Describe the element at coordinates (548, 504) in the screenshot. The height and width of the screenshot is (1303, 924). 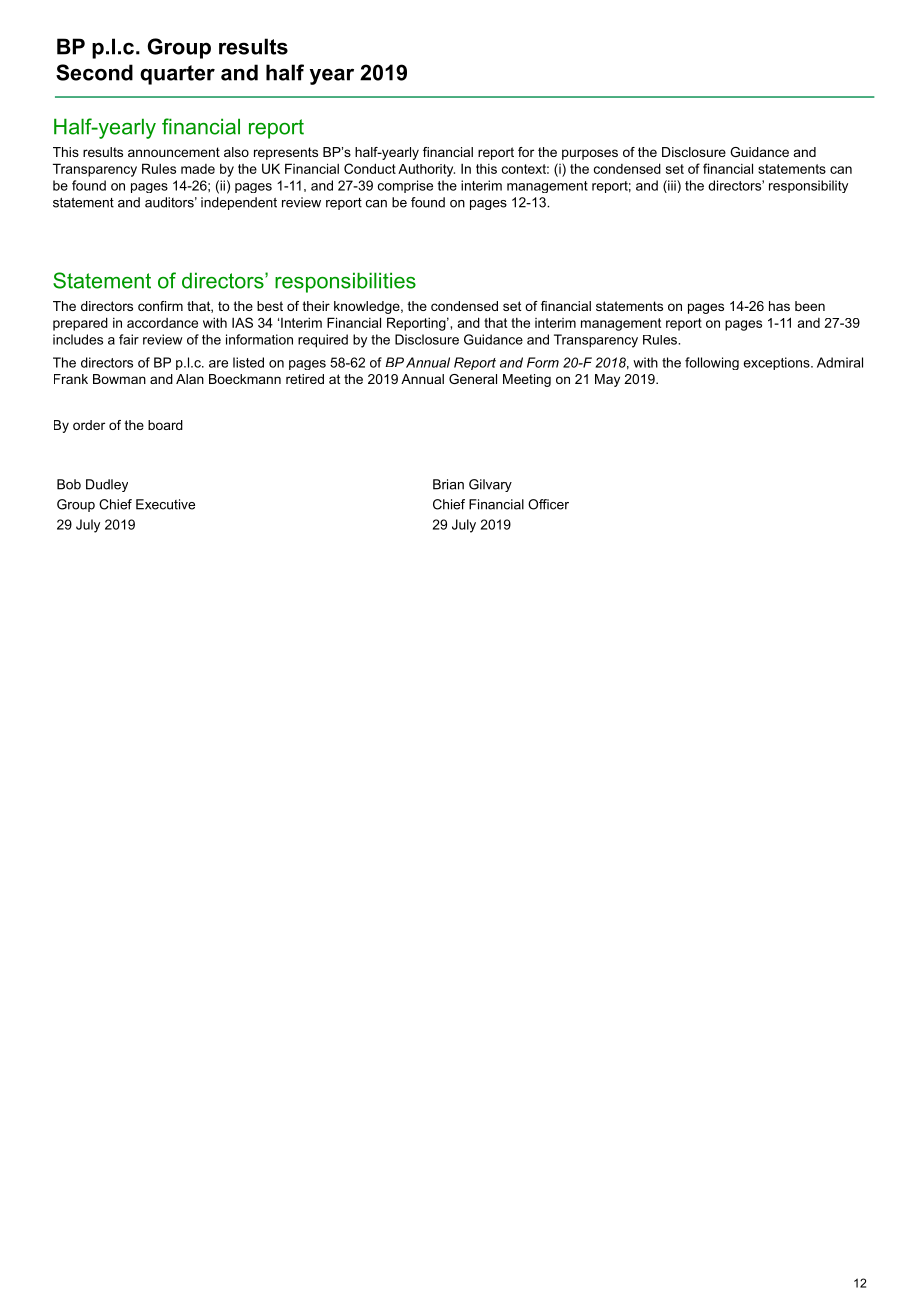
I see `Officer` at that location.
